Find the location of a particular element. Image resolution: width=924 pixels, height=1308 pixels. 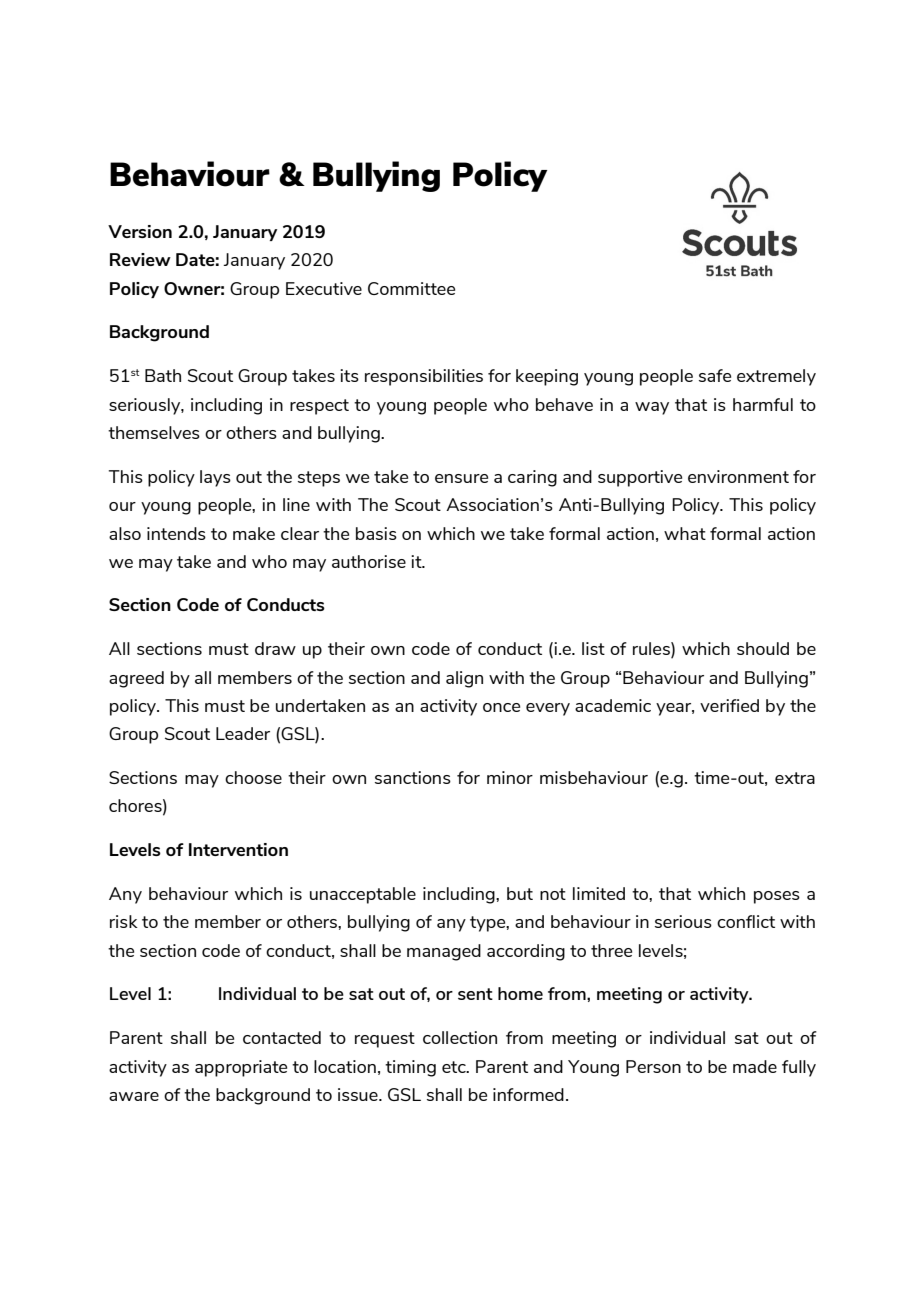

Review is located at coordinates (140, 259).
